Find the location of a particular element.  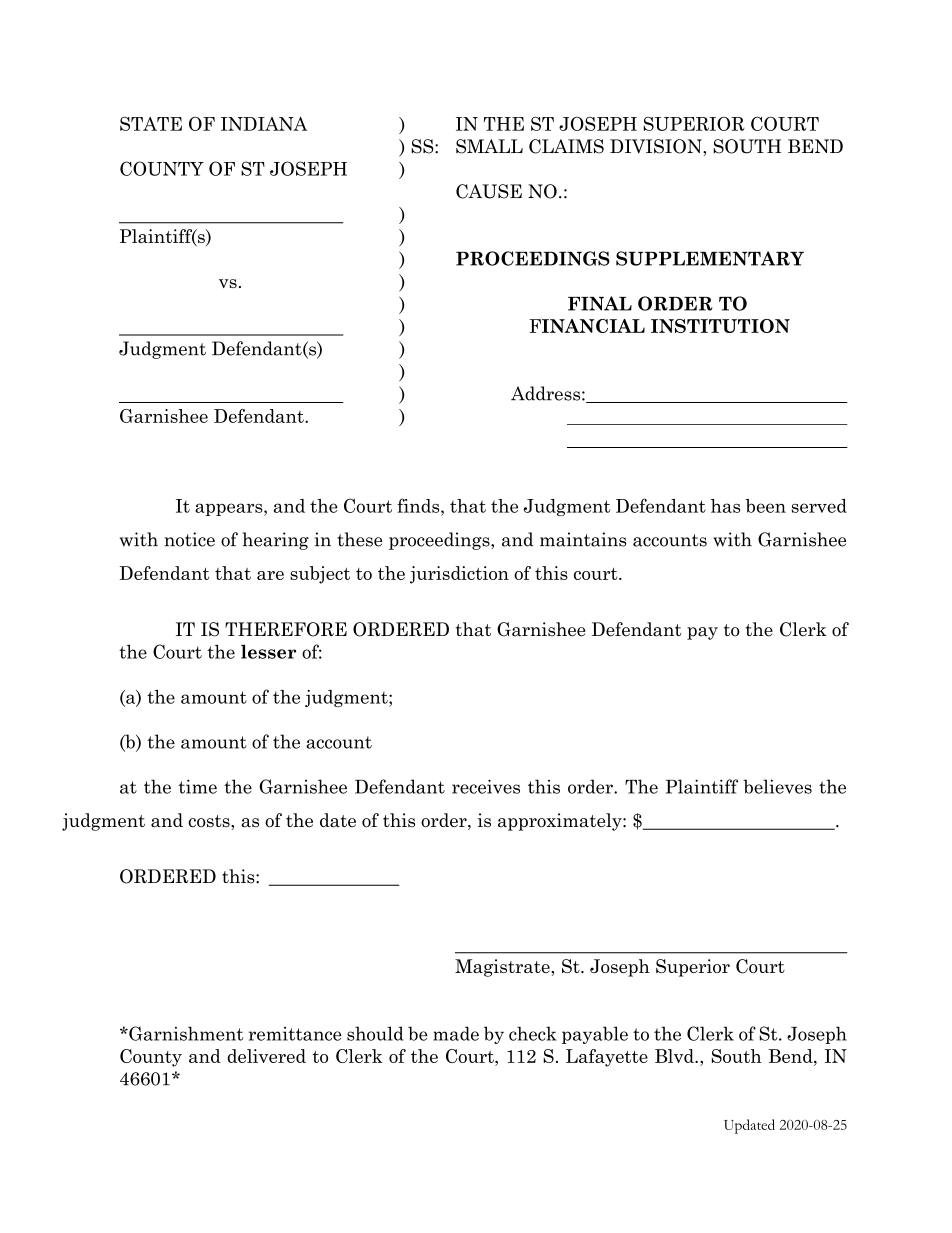

receives is located at coordinates (486, 786).
